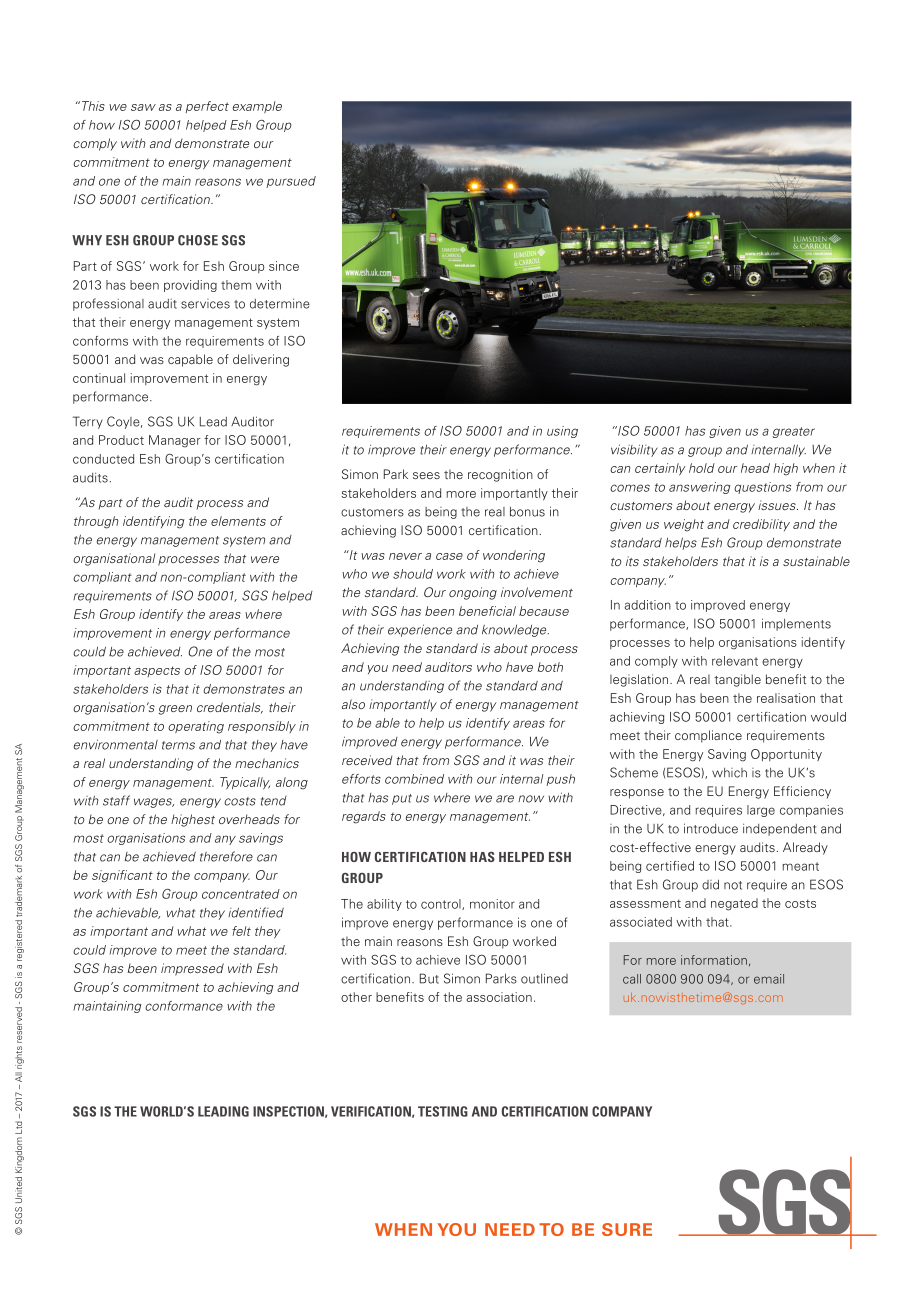  What do you see at coordinates (143, 107) in the screenshot?
I see `saw` at bounding box center [143, 107].
